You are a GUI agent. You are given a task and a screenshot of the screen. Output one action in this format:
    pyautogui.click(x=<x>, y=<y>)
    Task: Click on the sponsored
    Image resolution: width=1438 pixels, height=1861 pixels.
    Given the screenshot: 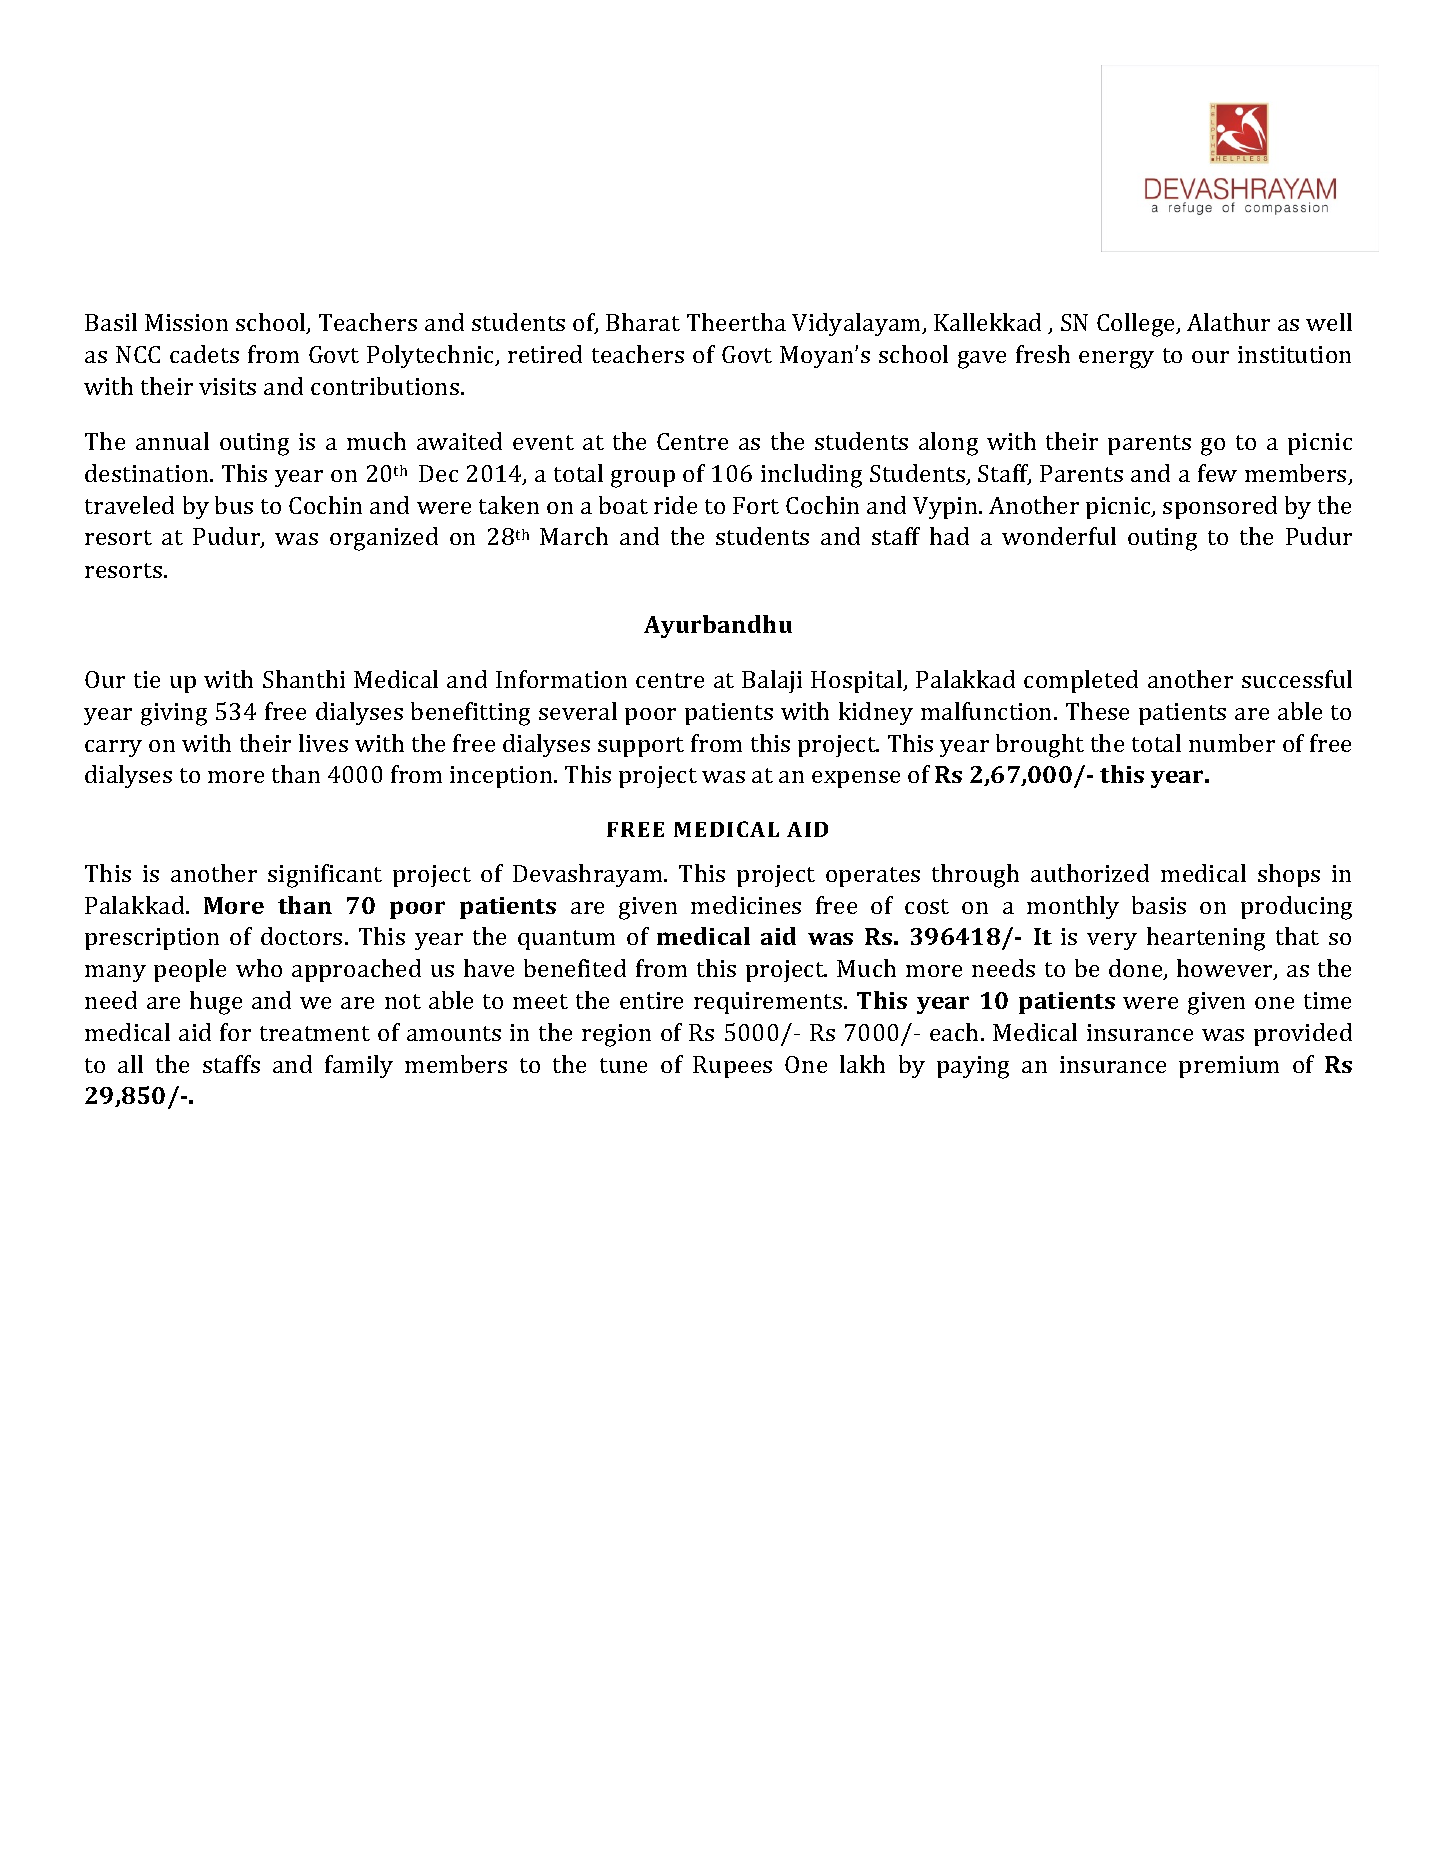 What is the action you would take?
    pyautogui.click(x=1220, y=507)
